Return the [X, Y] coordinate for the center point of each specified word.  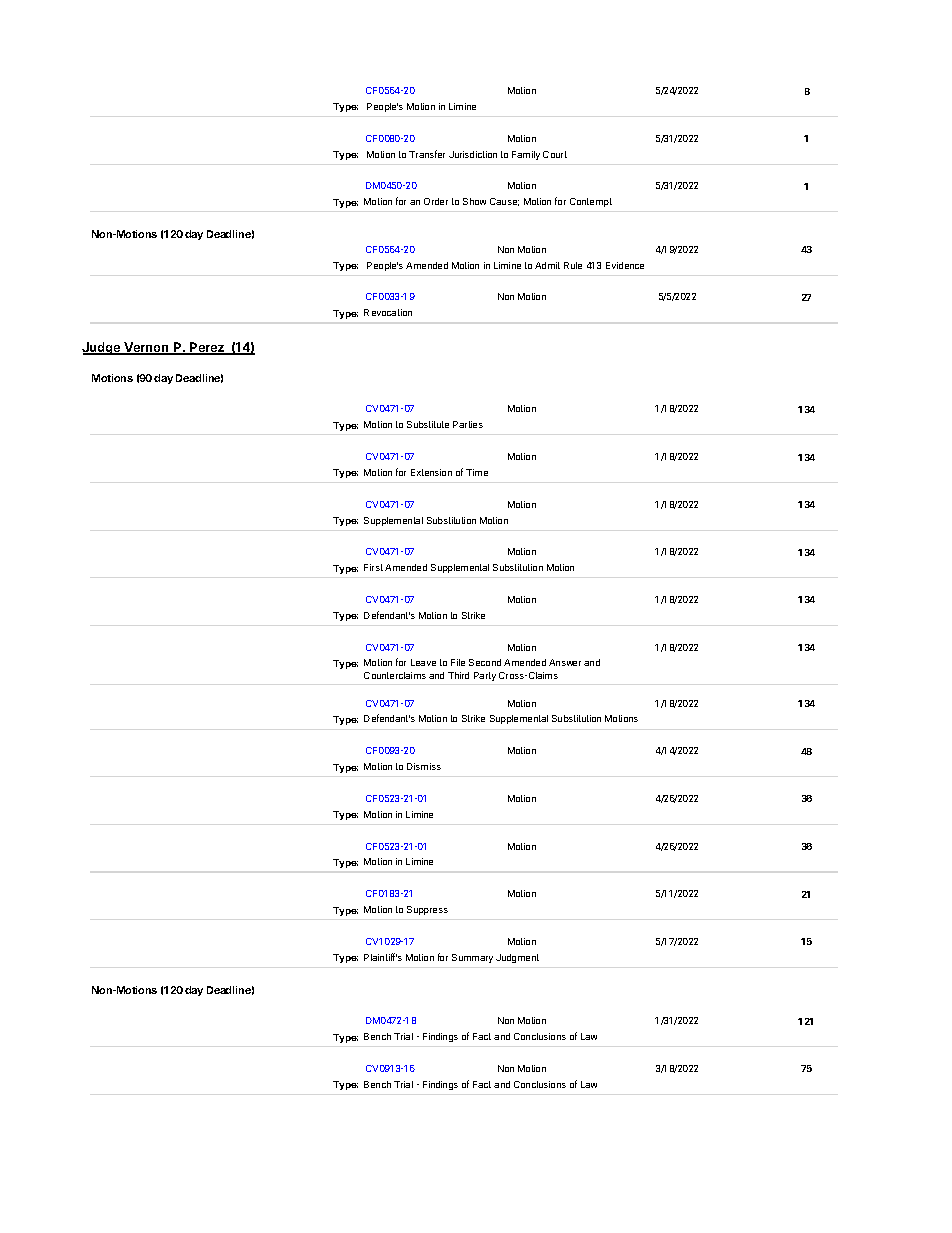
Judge [102, 348]
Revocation [388, 312]
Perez [207, 348]
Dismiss [424, 766]
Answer [565, 662]
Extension [431, 472]
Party [485, 676]
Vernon [147, 348]
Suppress [427, 910]
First [373, 567]
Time [477, 472]
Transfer [427, 154]
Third [458, 675]
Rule [573, 265]
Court [555, 154]
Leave [423, 662]
